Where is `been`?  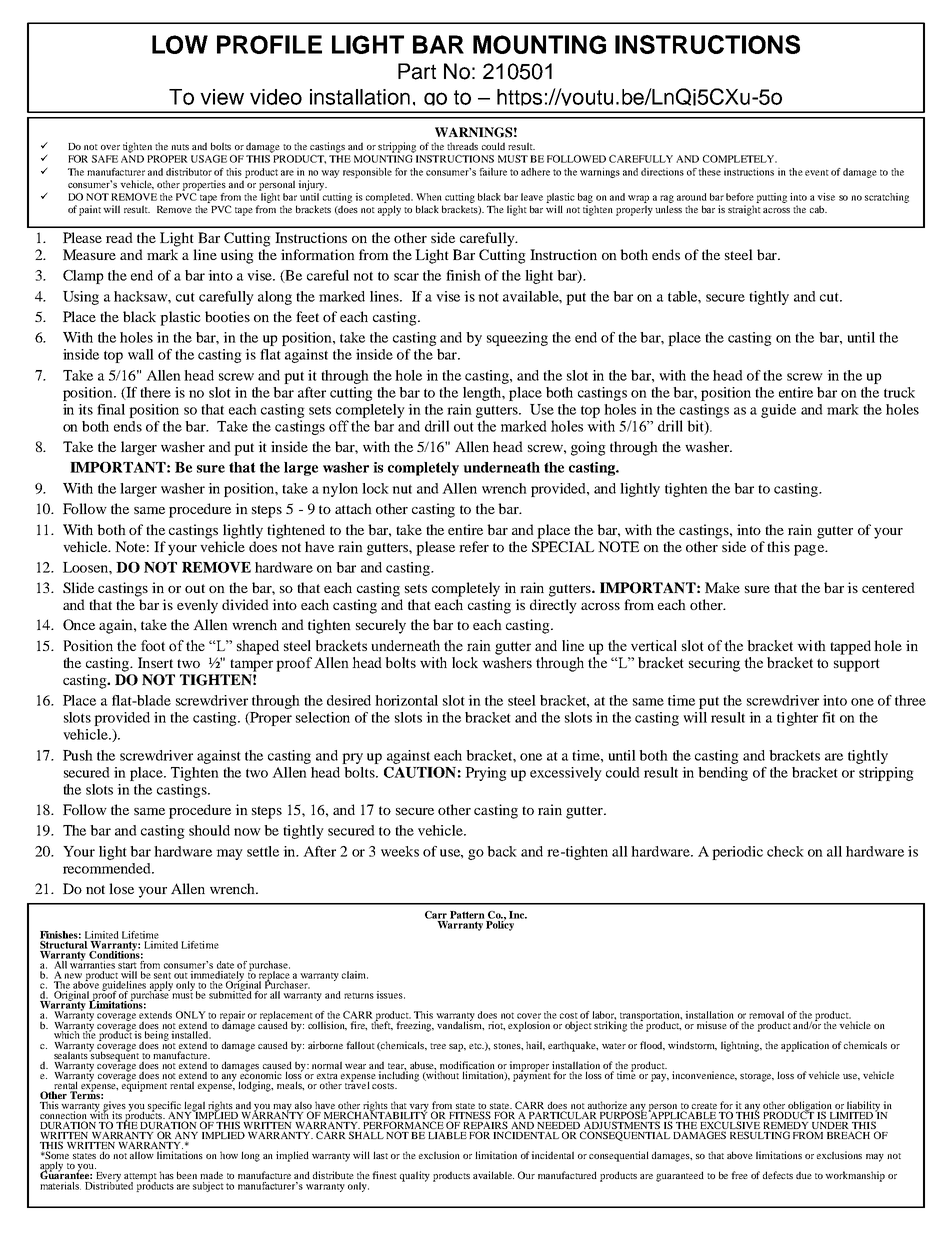
been is located at coordinates (187, 1175).
